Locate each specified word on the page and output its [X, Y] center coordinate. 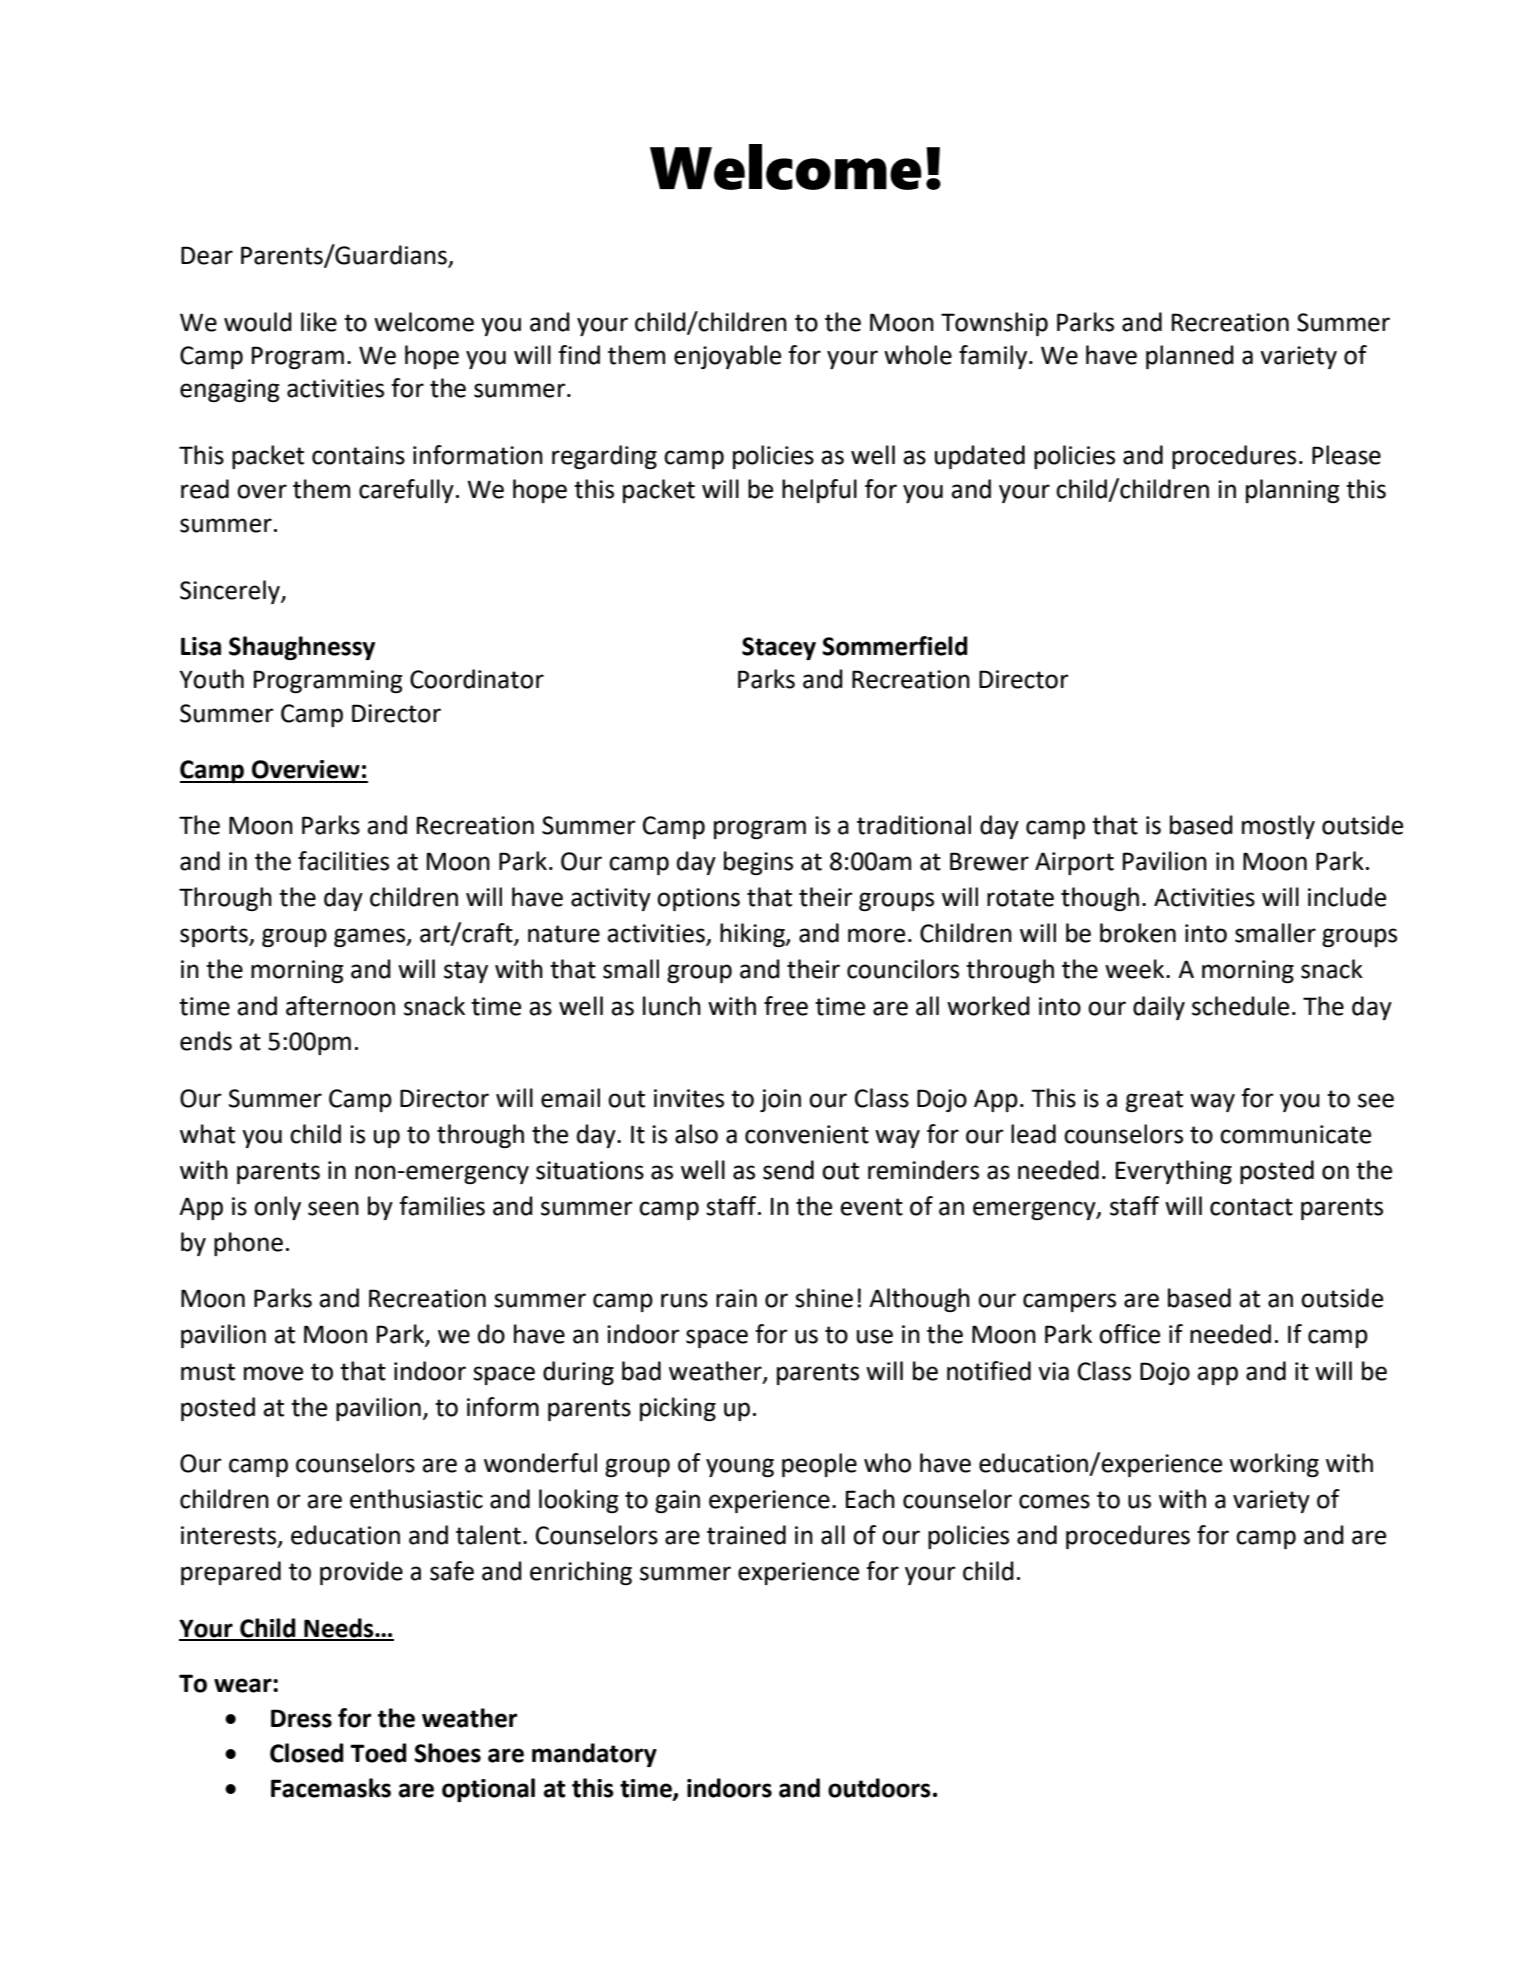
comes [1054, 1501]
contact [1251, 1207]
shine [824, 1298]
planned [1190, 357]
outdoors [879, 1788]
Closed [306, 1753]
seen [333, 1208]
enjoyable [727, 357]
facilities [343, 861]
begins [758, 863]
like [319, 322]
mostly [1278, 827]
